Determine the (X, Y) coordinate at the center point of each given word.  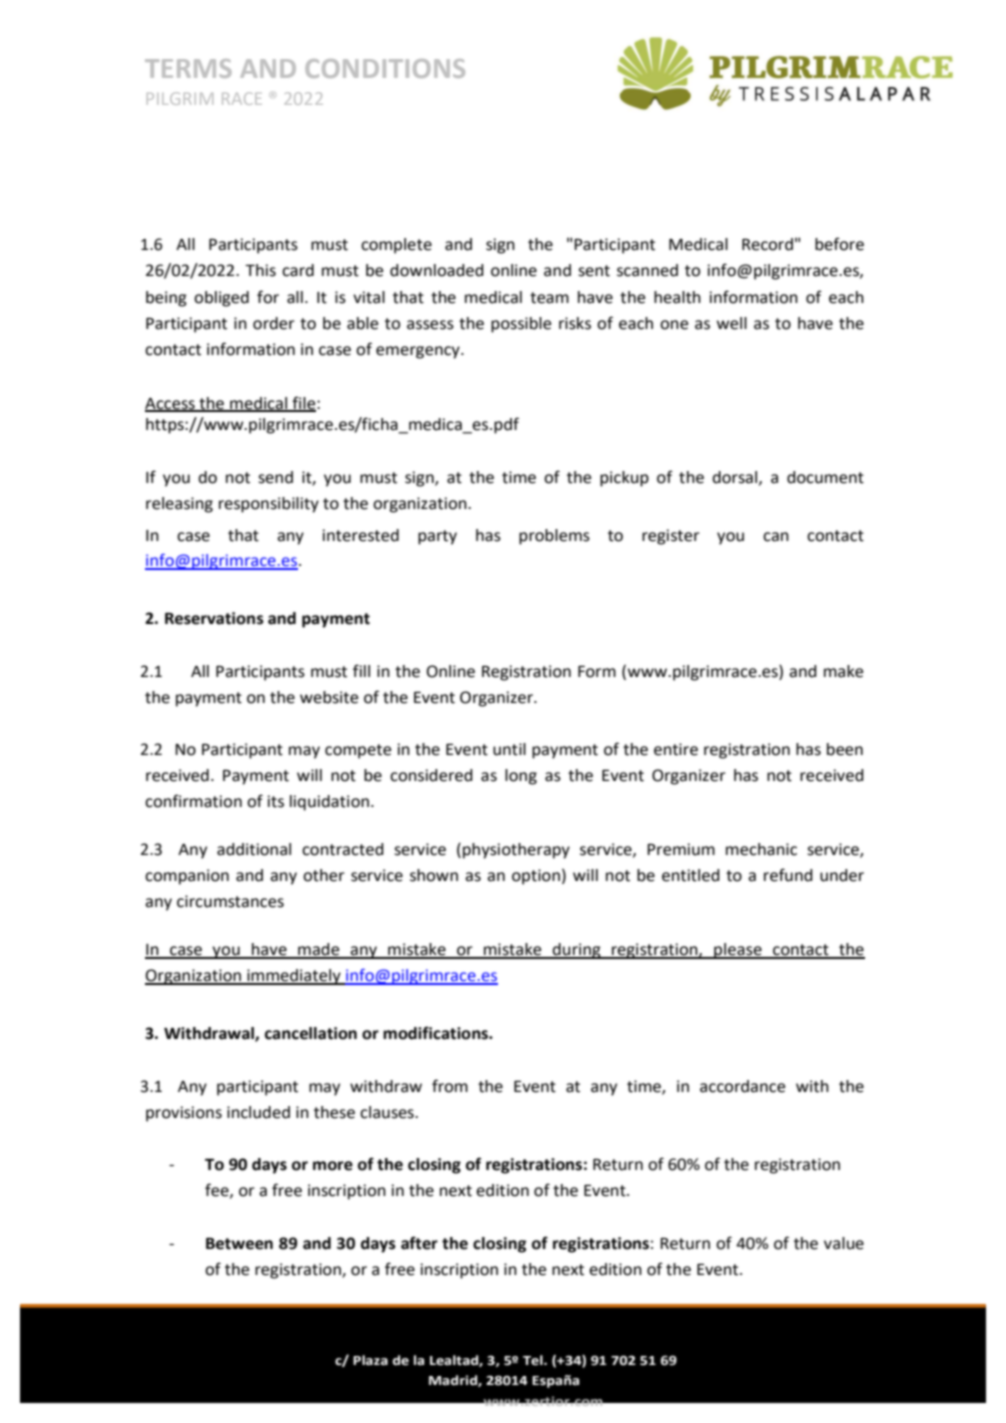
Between (239, 1244)
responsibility (269, 505)
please (738, 951)
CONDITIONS (385, 68)
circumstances (230, 901)
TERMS (188, 68)
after (419, 1243)
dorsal (734, 477)
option (536, 877)
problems (554, 537)
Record (767, 244)
